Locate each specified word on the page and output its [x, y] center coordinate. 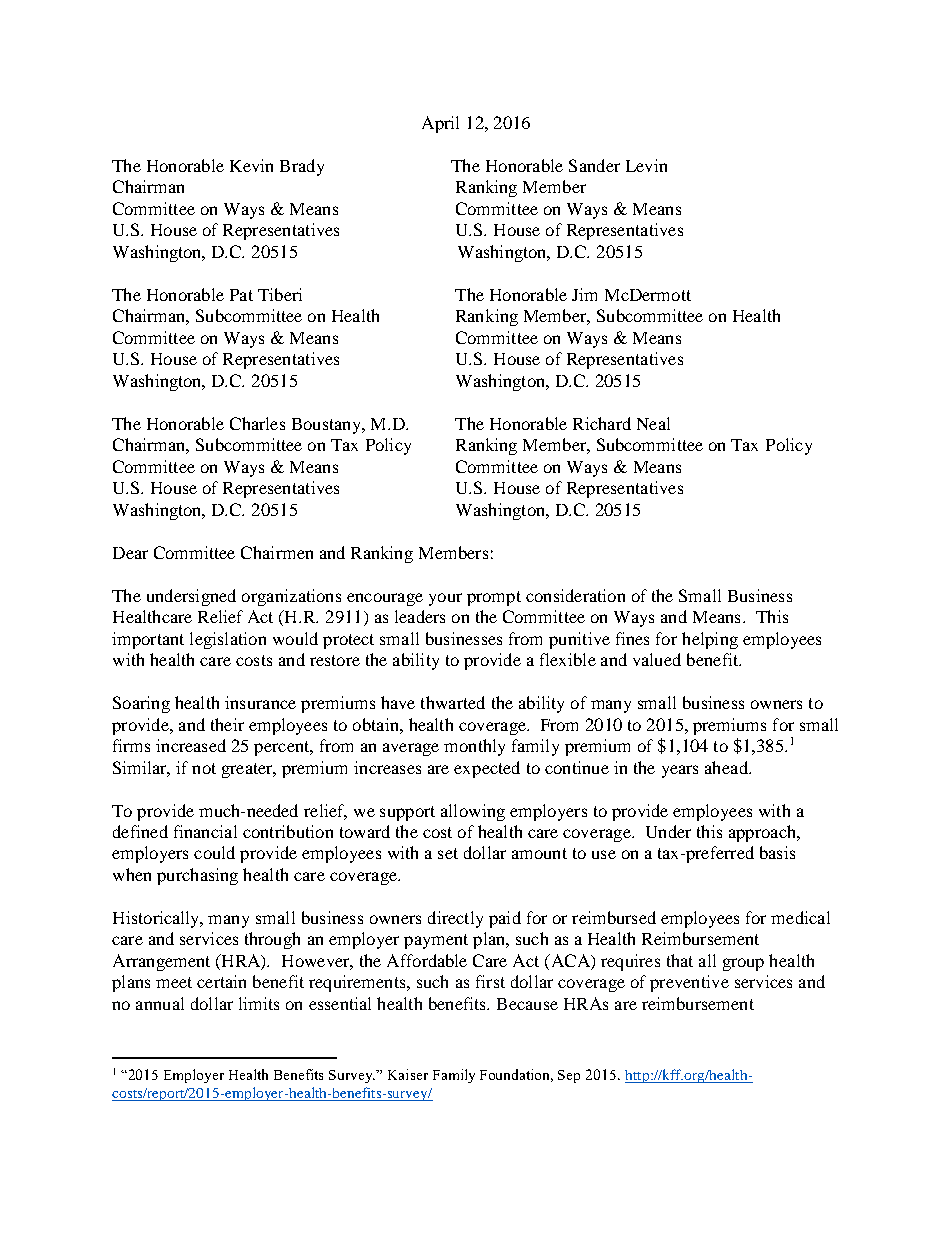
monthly [474, 747]
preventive [689, 983]
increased [191, 745]
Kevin [251, 165]
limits [259, 1003]
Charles [257, 423]
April [440, 124]
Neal [653, 423]
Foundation [516, 1075]
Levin [646, 165]
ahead [727, 767]
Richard [602, 423]
